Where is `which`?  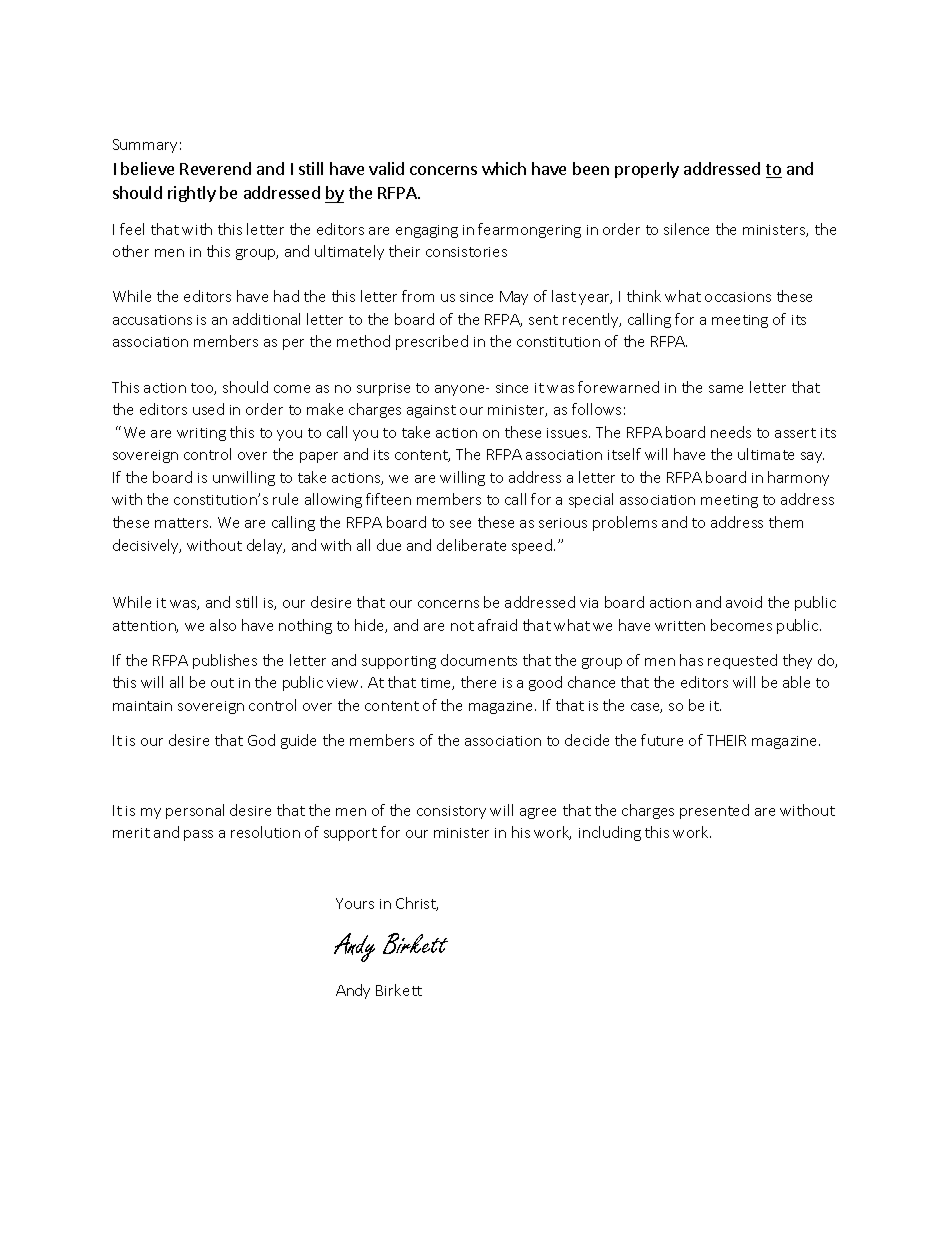 which is located at coordinates (504, 168).
